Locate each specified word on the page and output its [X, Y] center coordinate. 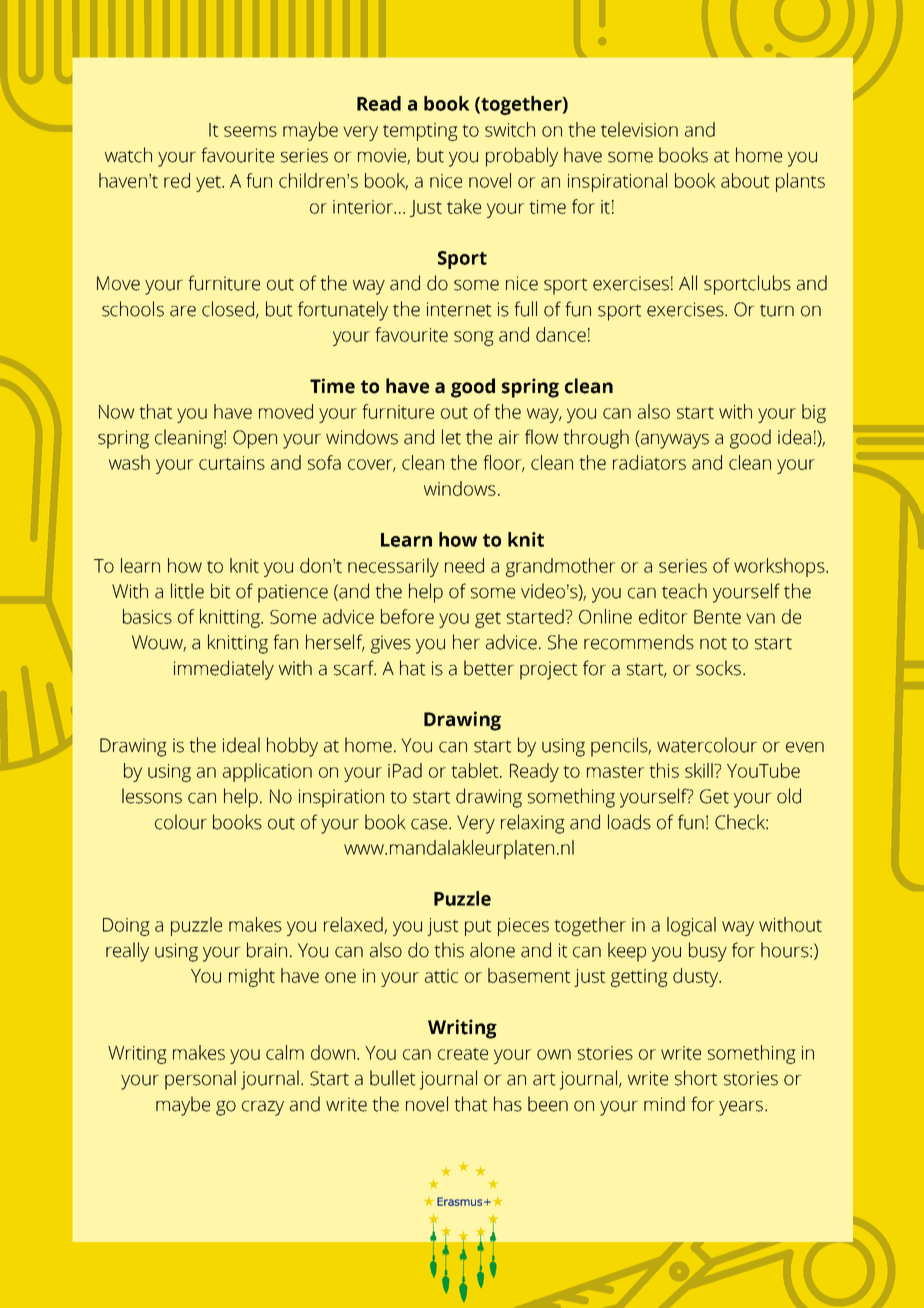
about [745, 180]
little [187, 591]
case [430, 824]
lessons [152, 796]
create [463, 1053]
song [474, 338]
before [407, 616]
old [789, 796]
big [814, 413]
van [760, 618]
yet [209, 183]
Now [116, 412]
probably [522, 157]
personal [200, 1080]
